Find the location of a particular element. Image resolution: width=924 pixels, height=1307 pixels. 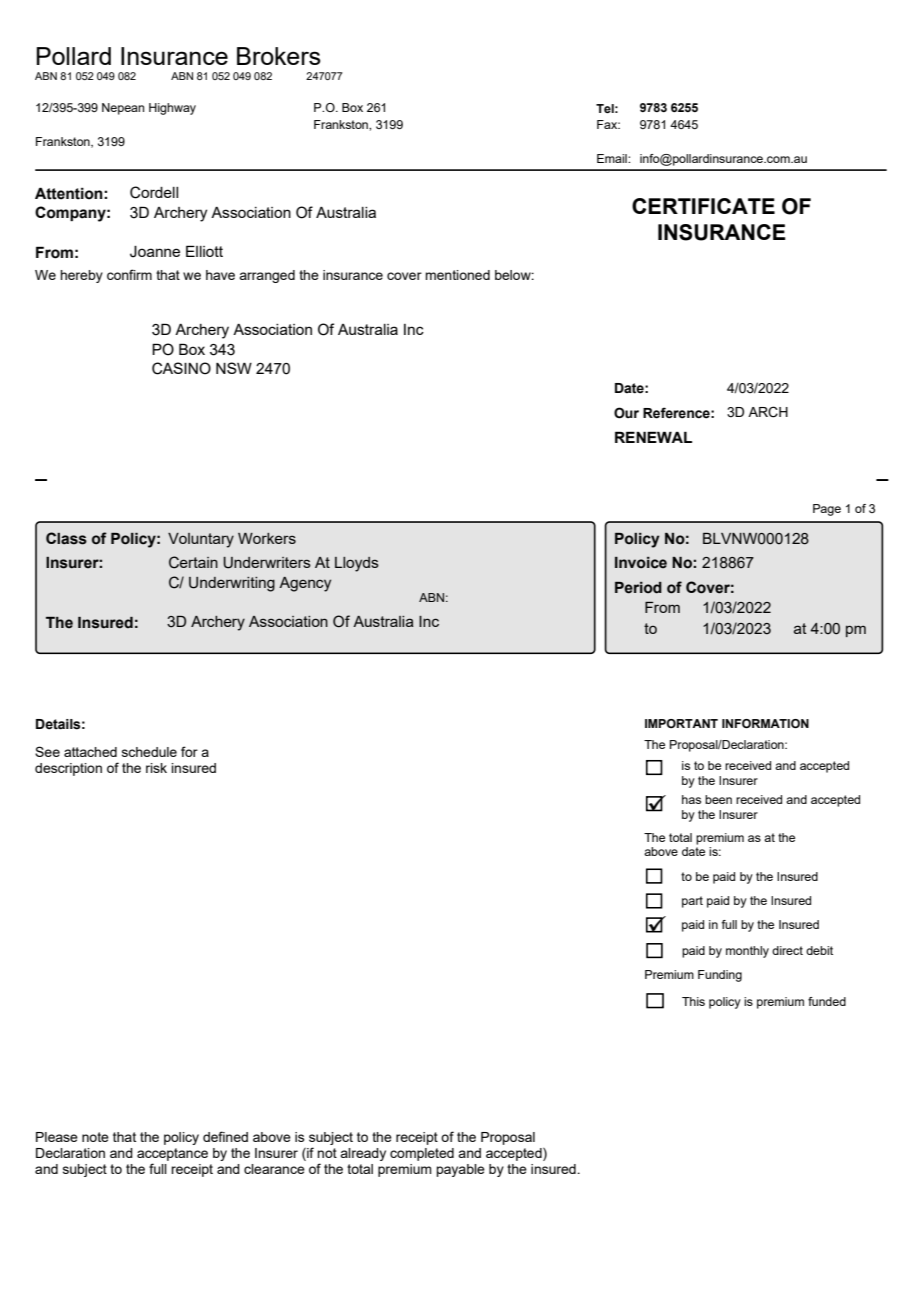

This is located at coordinates (693, 1001).
